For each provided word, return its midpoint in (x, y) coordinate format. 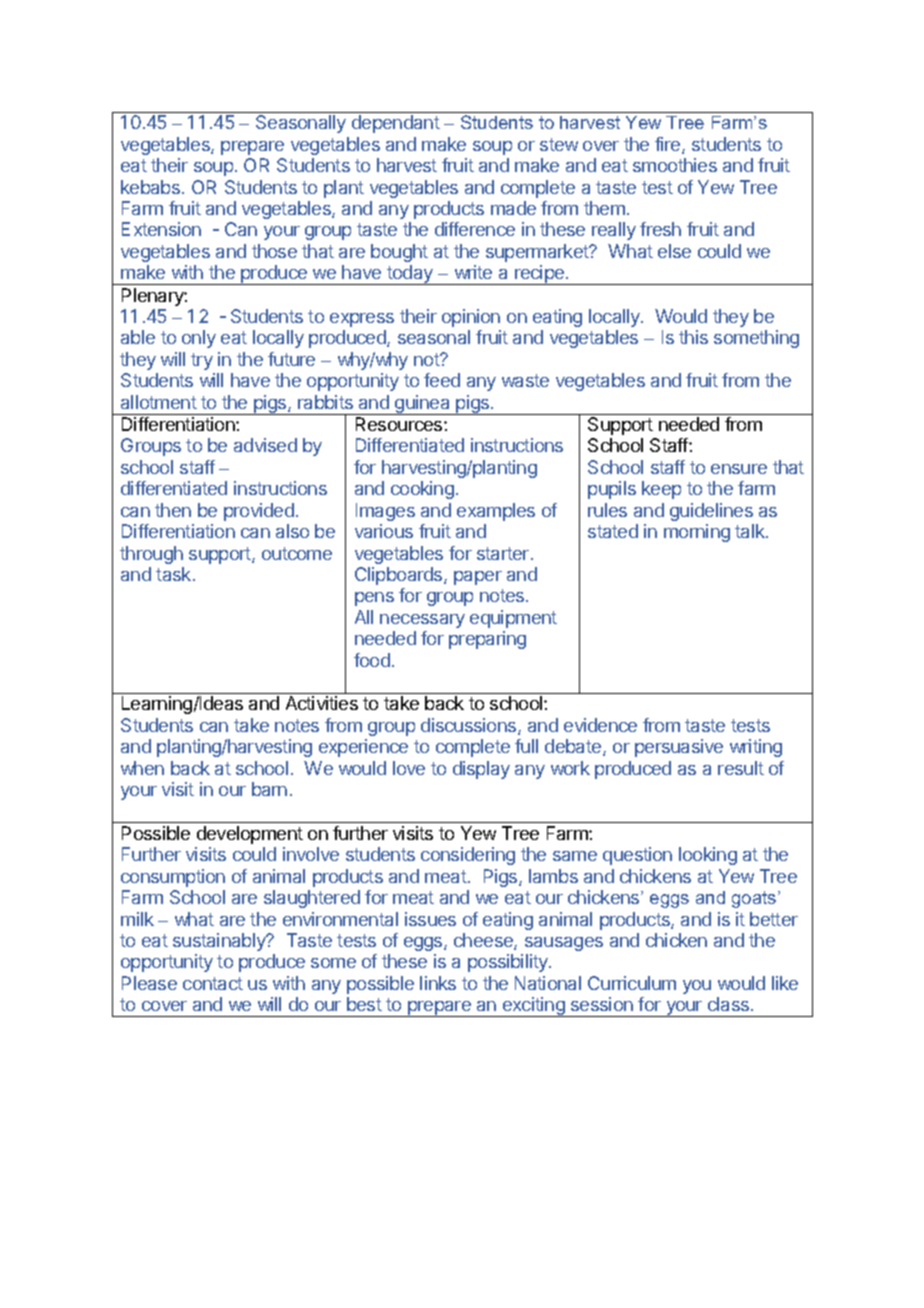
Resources (400, 424)
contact (213, 983)
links (438, 983)
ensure (739, 469)
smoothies (675, 165)
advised (265, 445)
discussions (470, 726)
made (513, 208)
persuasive (679, 748)
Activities (322, 703)
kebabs (150, 187)
